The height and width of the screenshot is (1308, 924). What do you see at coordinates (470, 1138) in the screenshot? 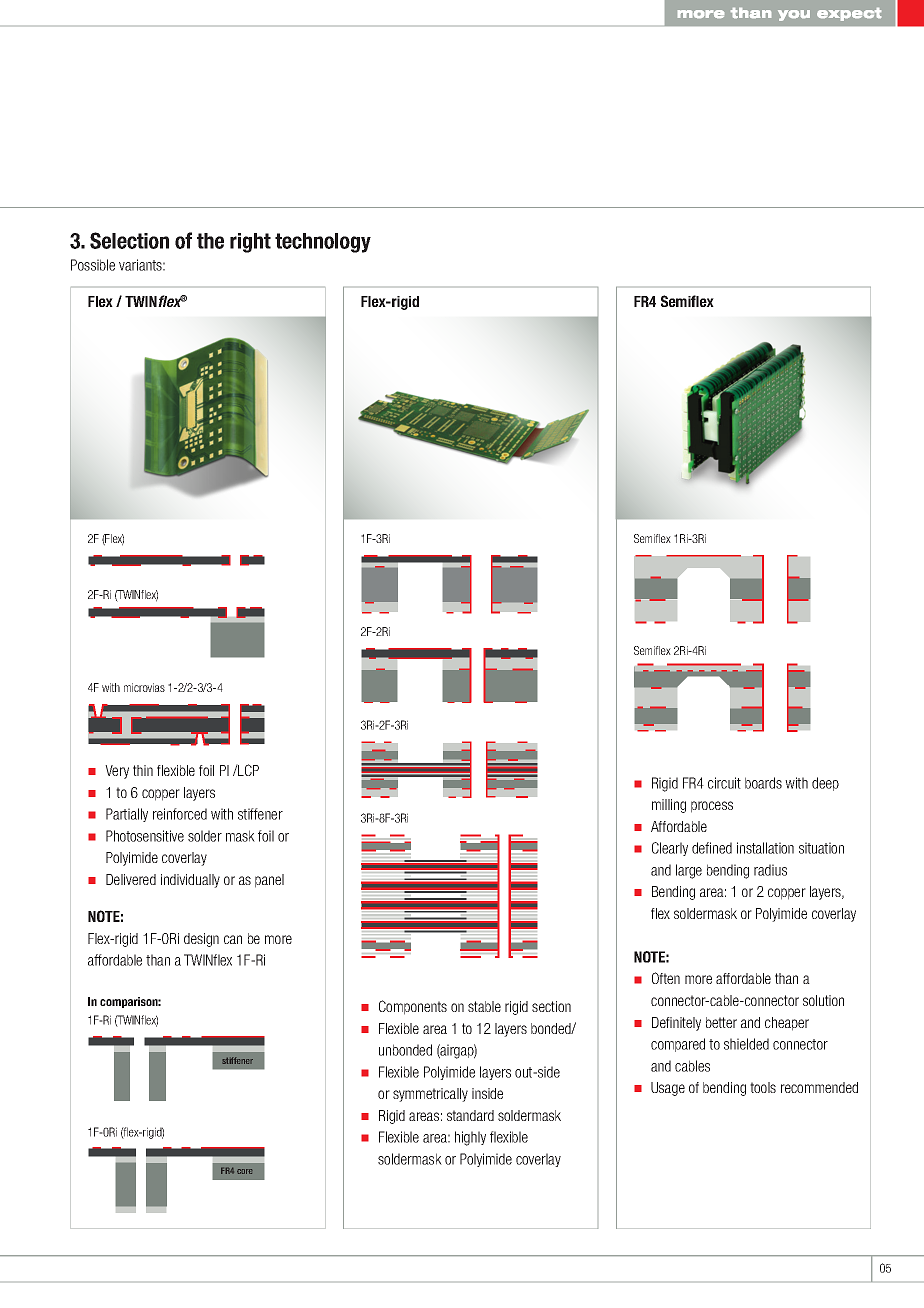
I see `highly` at bounding box center [470, 1138].
